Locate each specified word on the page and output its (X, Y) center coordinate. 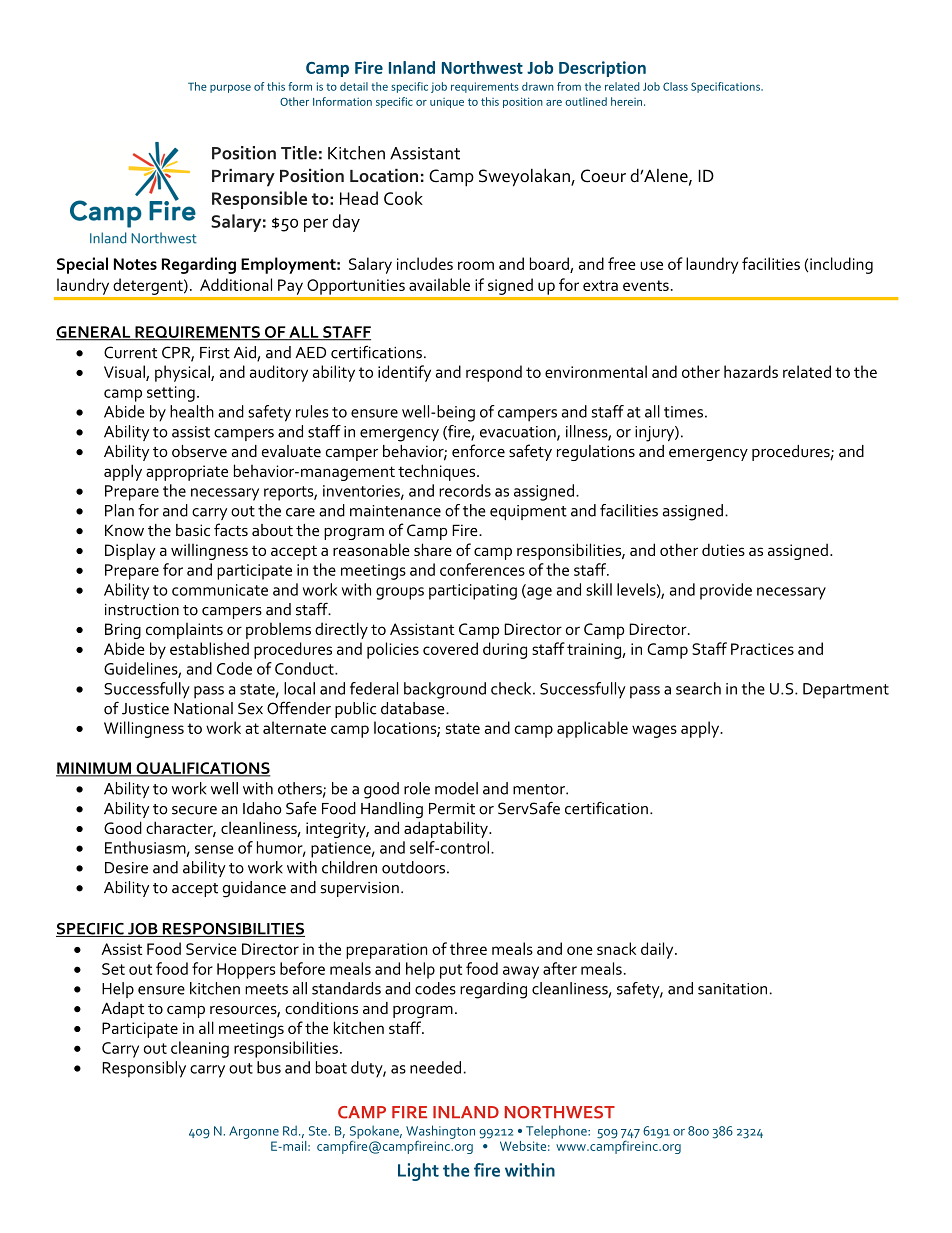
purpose (230, 88)
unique (447, 103)
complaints (184, 631)
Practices (762, 649)
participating (473, 592)
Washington (440, 1133)
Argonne (254, 1132)
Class (675, 86)
